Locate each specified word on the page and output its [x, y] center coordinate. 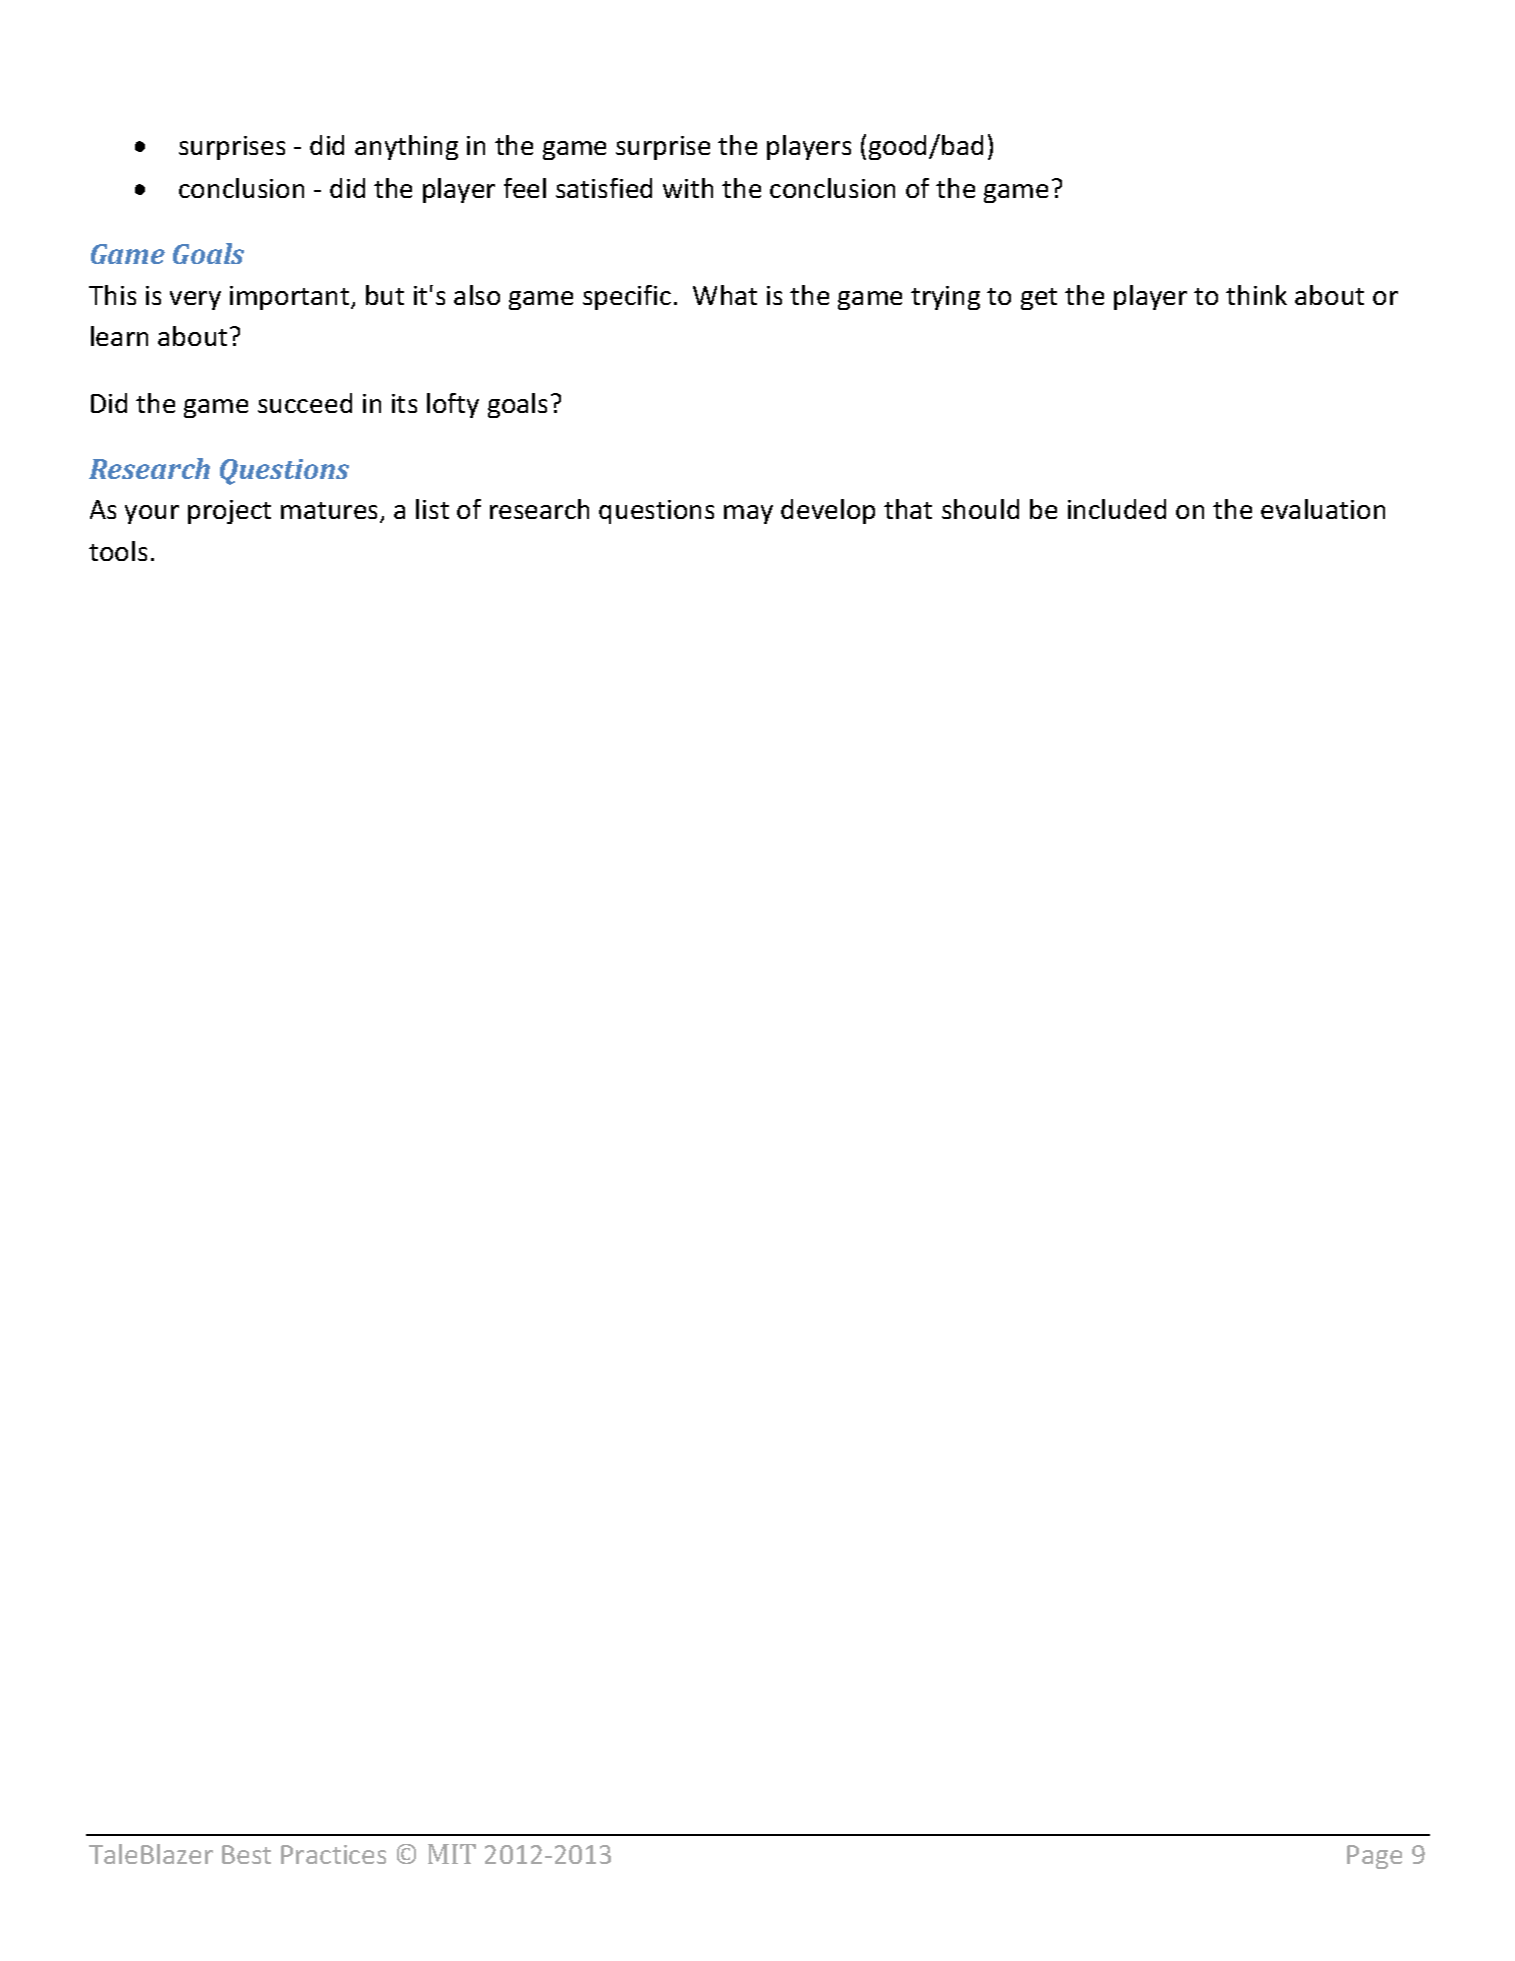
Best [246, 1854]
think [1256, 295]
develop [828, 511]
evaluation [1323, 509]
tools [118, 551]
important [291, 298]
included [1117, 509]
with [688, 188]
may [748, 514]
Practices [333, 1854]
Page [1374, 1857]
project [229, 512]
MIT [452, 1854]
